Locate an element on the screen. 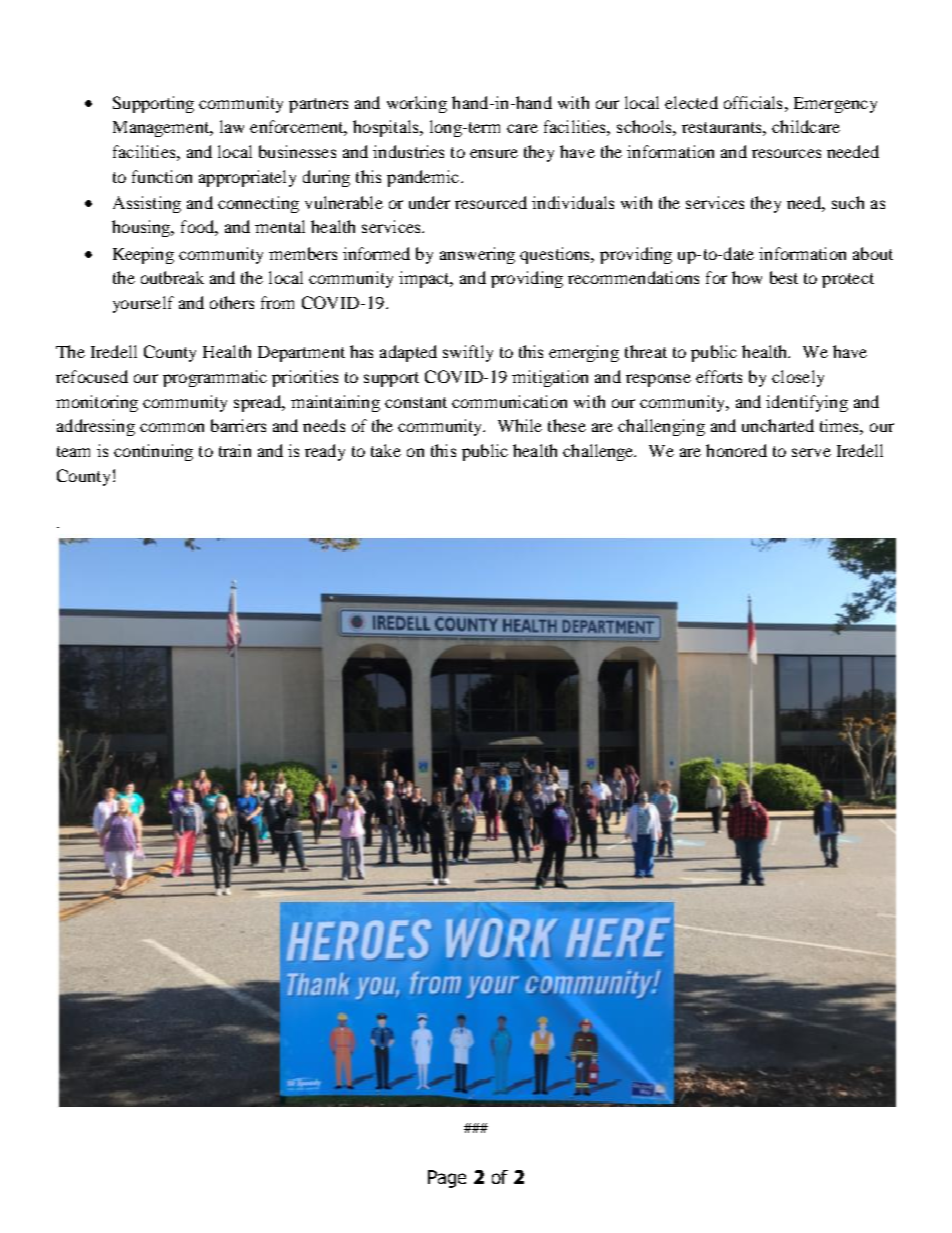  ensure is located at coordinates (494, 153).
